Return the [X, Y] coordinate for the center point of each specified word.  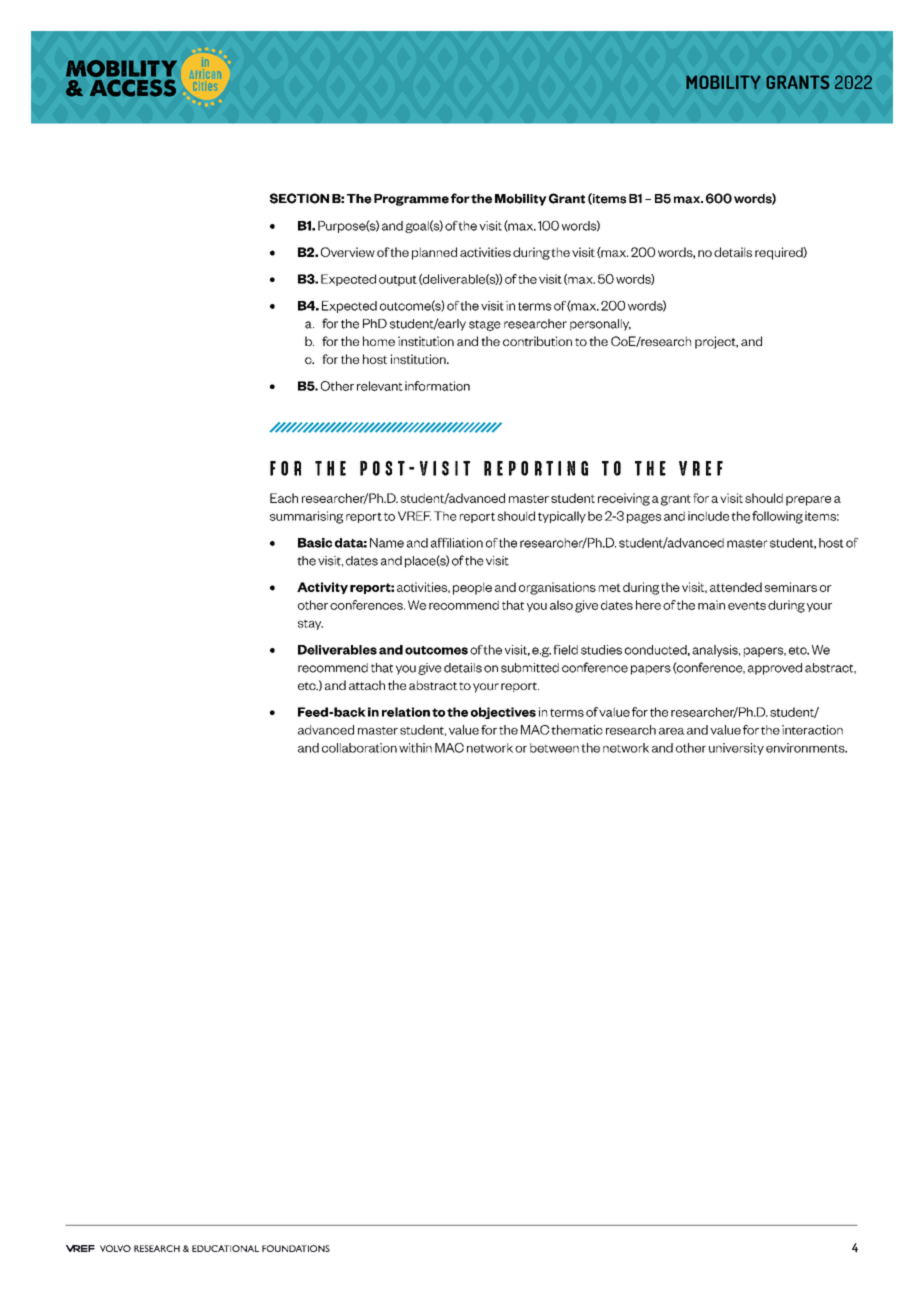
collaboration [359, 748]
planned [434, 253]
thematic [577, 730]
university [736, 749]
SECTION [299, 198]
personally [600, 325]
